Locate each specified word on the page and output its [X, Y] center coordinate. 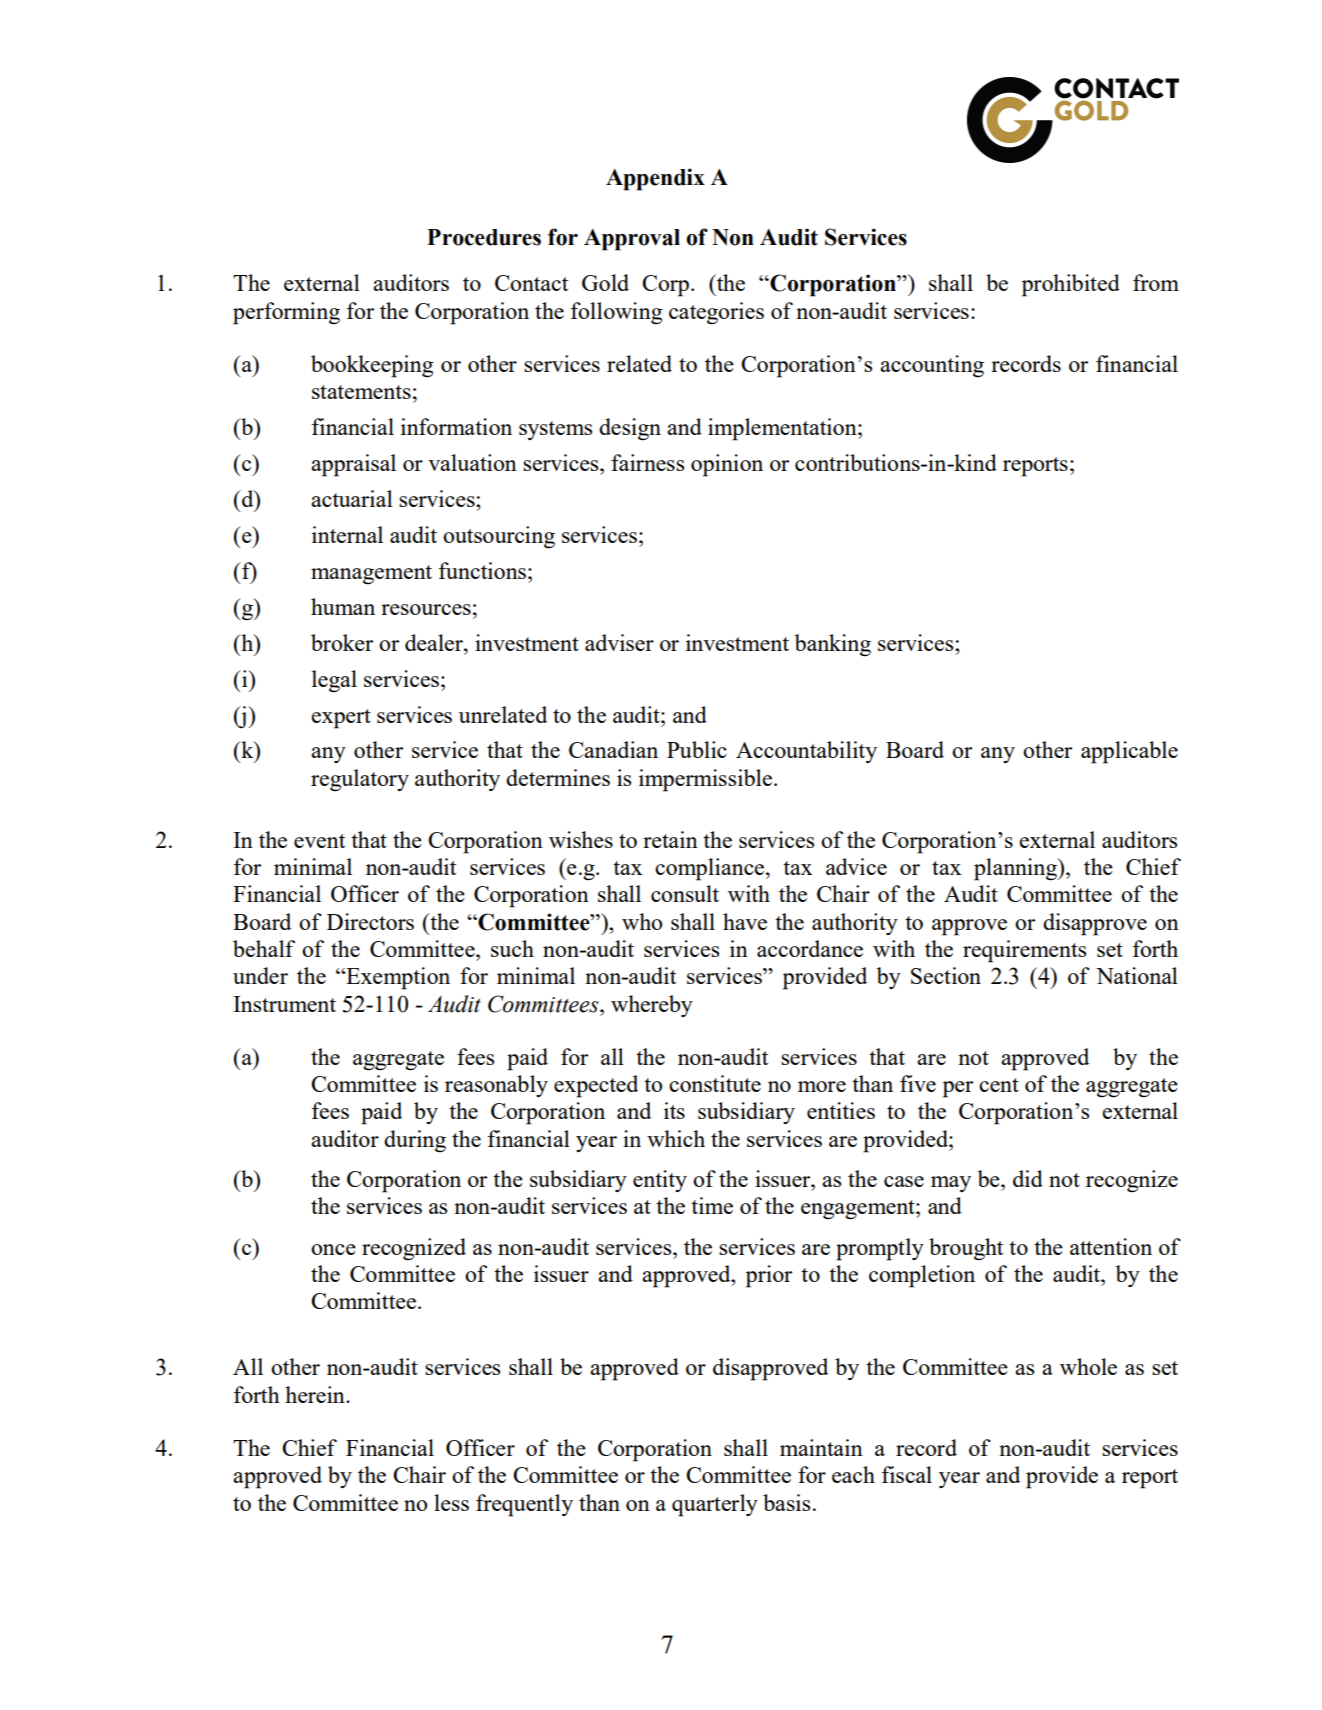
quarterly [715, 1505]
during [415, 1141]
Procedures [484, 237]
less [451, 1502]
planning [1016, 869]
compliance [709, 869]
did [1028, 1178]
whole [1088, 1366]
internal [347, 534]
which [676, 1138]
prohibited [1071, 285]
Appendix [655, 179]
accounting [932, 366]
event [319, 841]
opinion [727, 465]
